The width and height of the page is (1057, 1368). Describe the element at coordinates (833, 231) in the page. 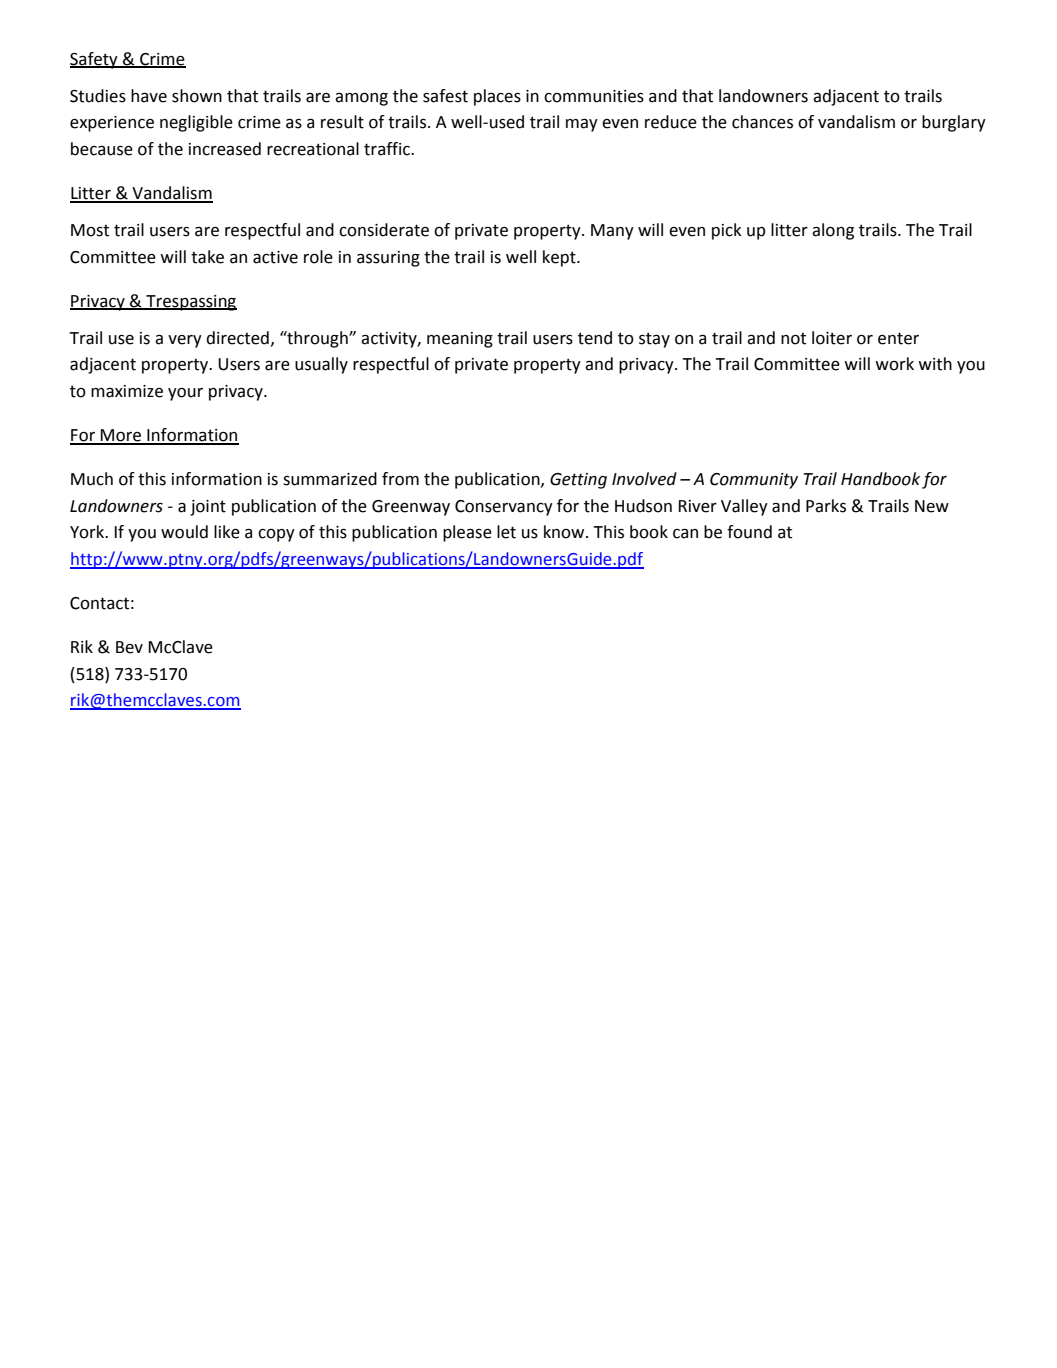

I see `along` at that location.
